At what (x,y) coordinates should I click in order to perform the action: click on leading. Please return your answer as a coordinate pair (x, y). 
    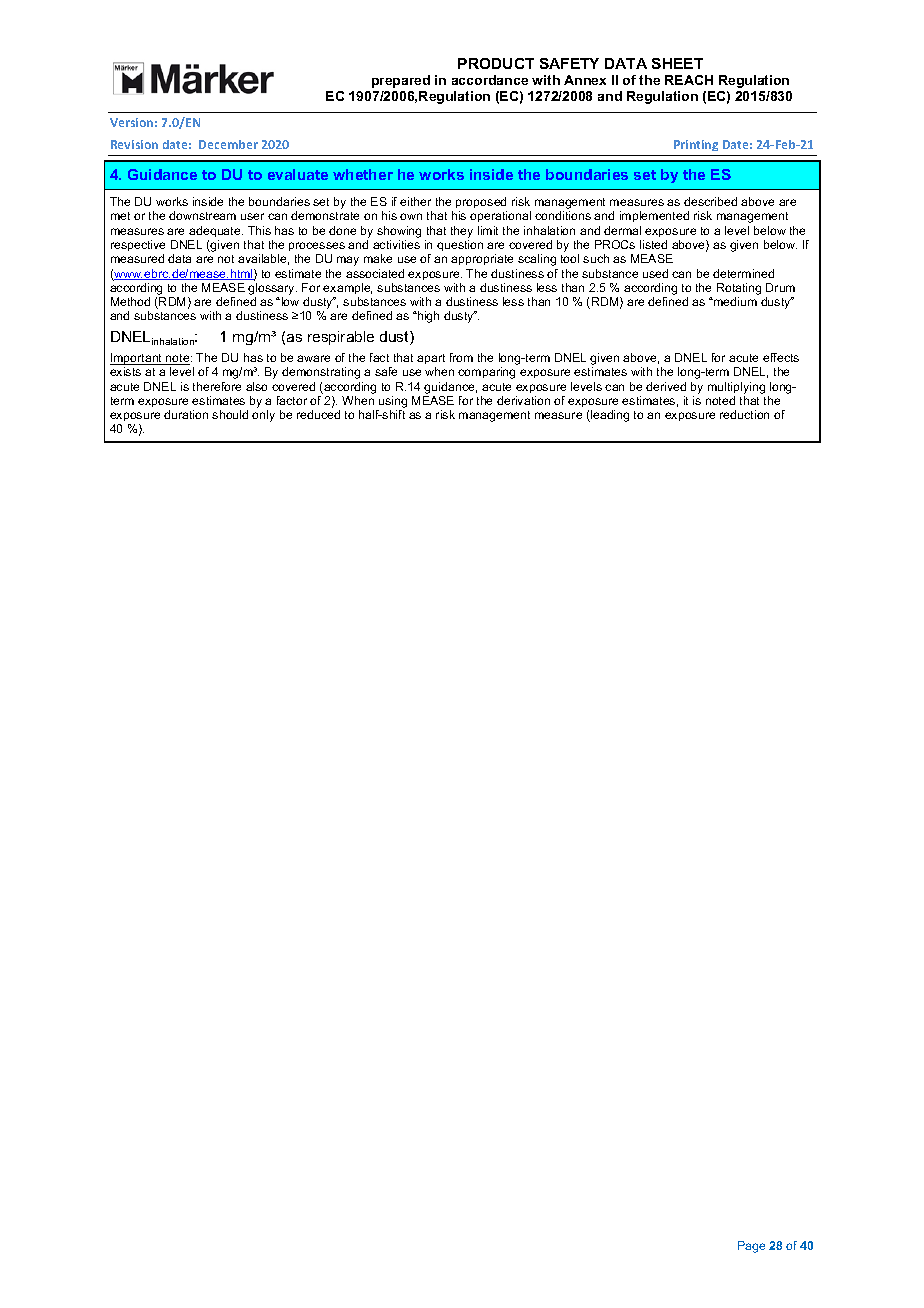
    Looking at the image, I should click on (609, 416).
